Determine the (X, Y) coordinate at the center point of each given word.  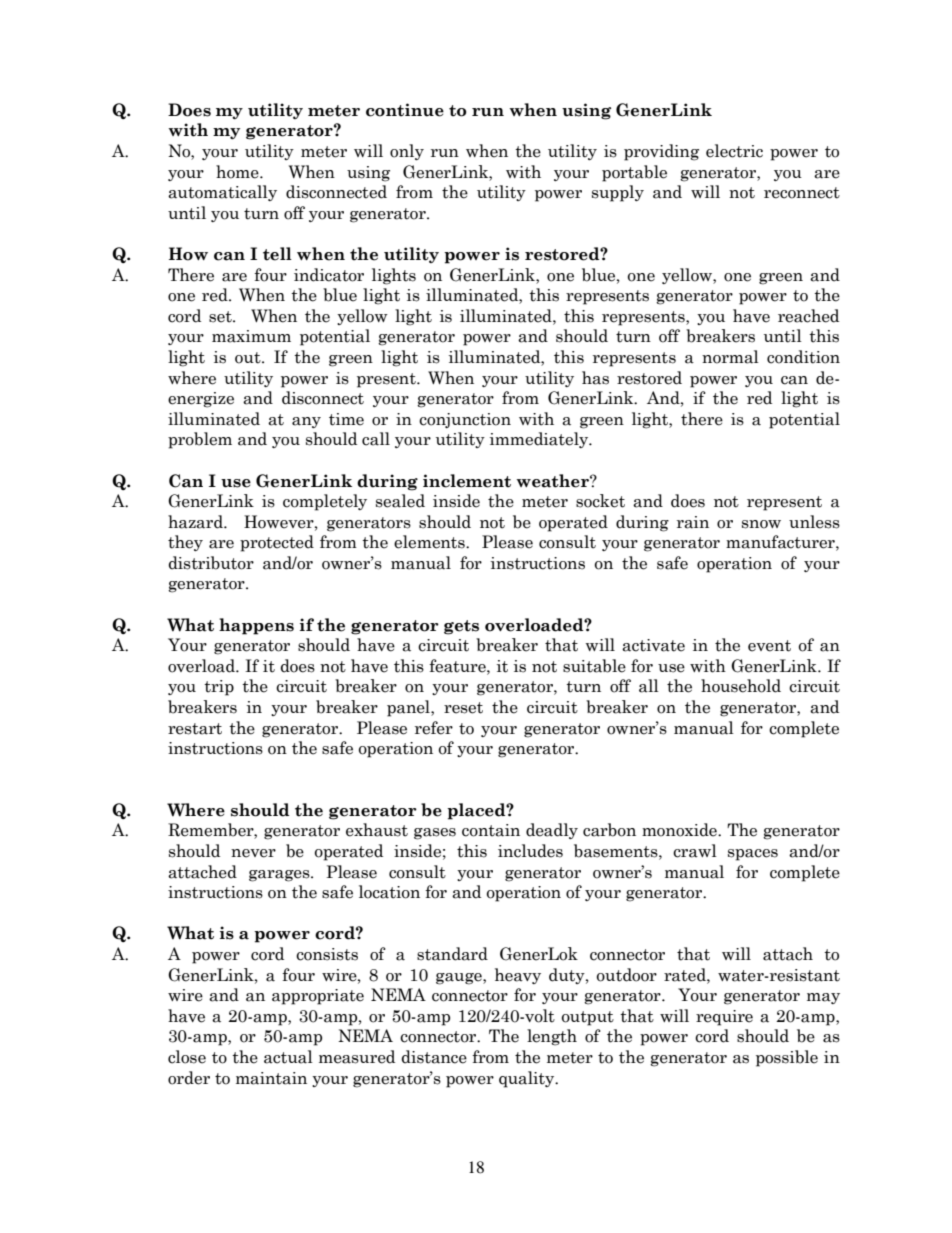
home (238, 172)
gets (461, 627)
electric (734, 151)
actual (288, 1057)
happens (256, 626)
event (769, 646)
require (724, 1018)
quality (528, 1079)
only (407, 152)
